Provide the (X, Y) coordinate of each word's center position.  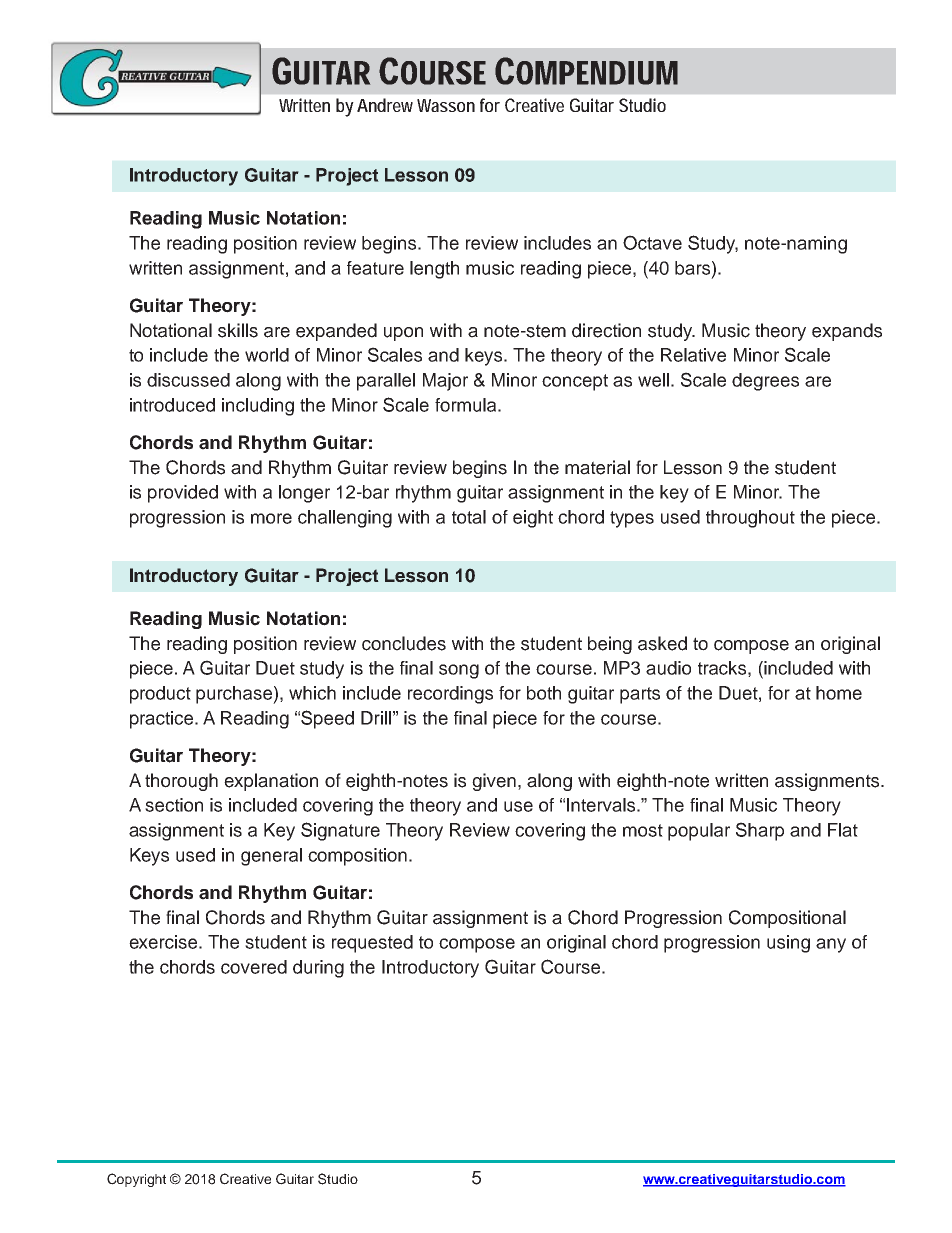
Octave (652, 242)
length (434, 270)
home (839, 693)
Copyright (136, 1180)
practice (163, 720)
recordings (450, 695)
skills (238, 330)
